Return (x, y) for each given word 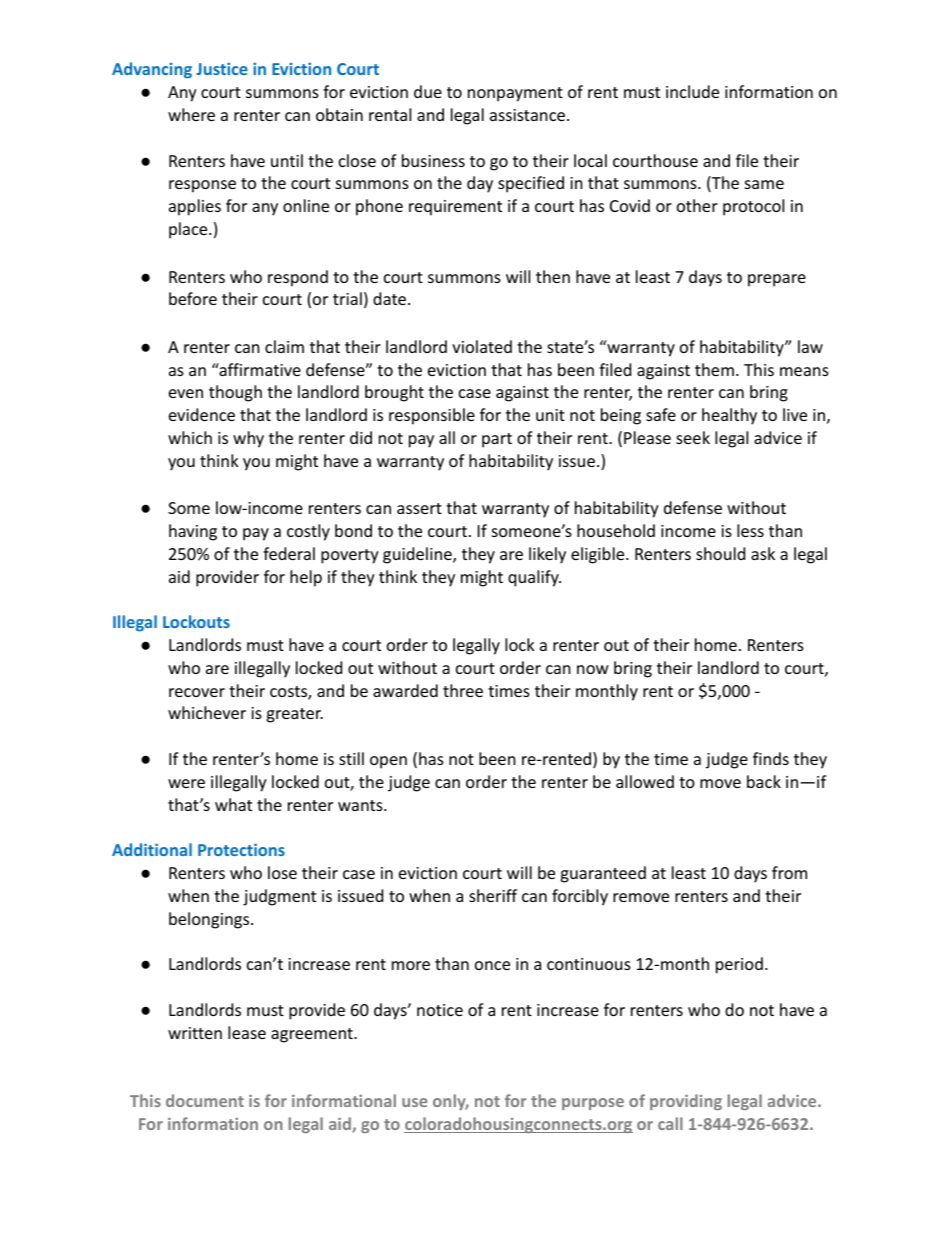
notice (440, 1010)
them (714, 369)
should (720, 553)
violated (482, 346)
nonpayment (515, 94)
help (306, 578)
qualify (534, 578)
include (692, 91)
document (205, 1100)
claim (284, 346)
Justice (222, 68)
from (789, 872)
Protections (241, 849)
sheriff (493, 895)
